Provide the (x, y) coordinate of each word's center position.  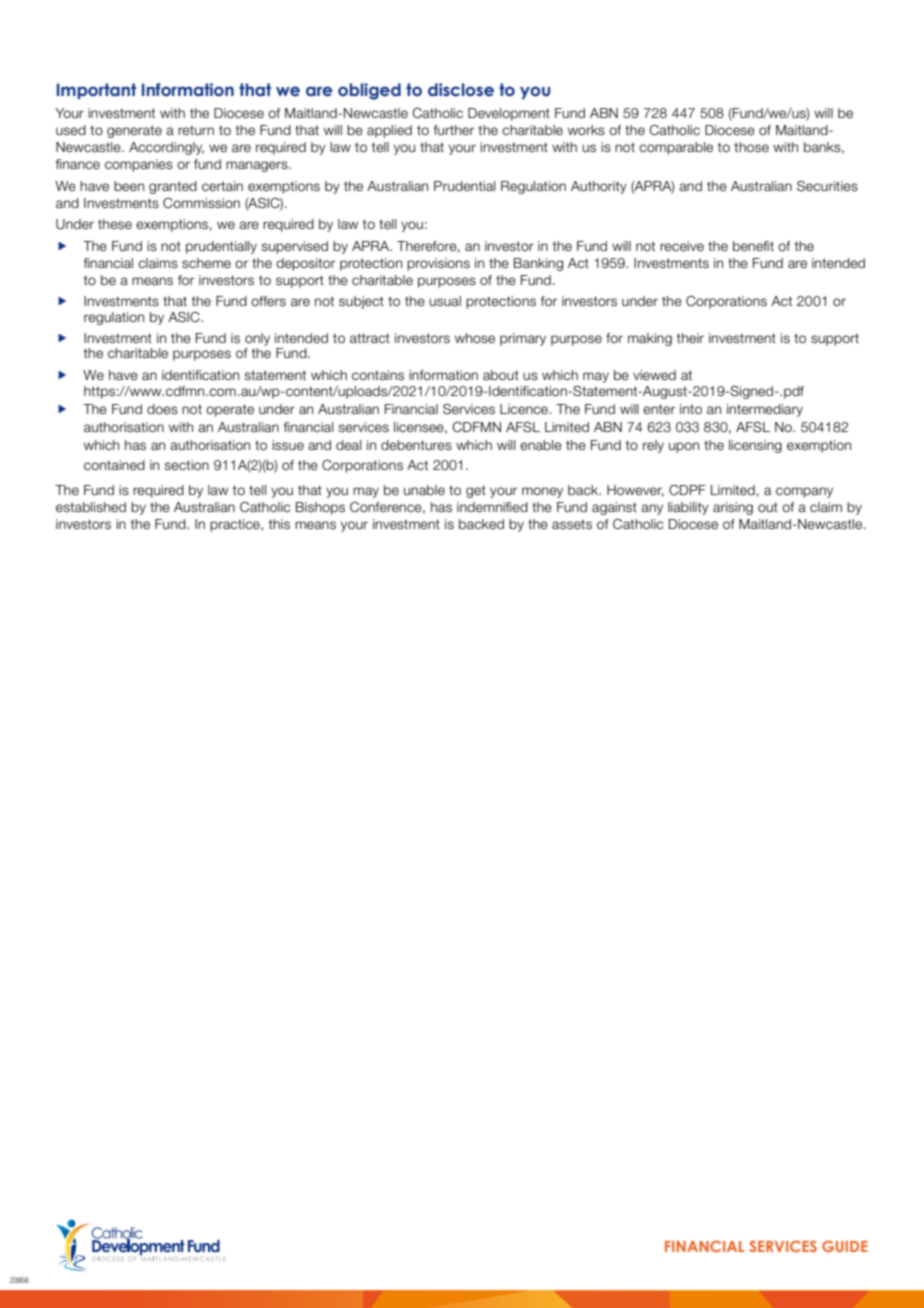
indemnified (492, 507)
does (162, 409)
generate (134, 131)
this (279, 524)
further (454, 130)
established (91, 507)
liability (688, 508)
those (751, 147)
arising (733, 508)
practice (236, 525)
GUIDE (845, 1246)
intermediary (765, 410)
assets (572, 524)
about (501, 375)
